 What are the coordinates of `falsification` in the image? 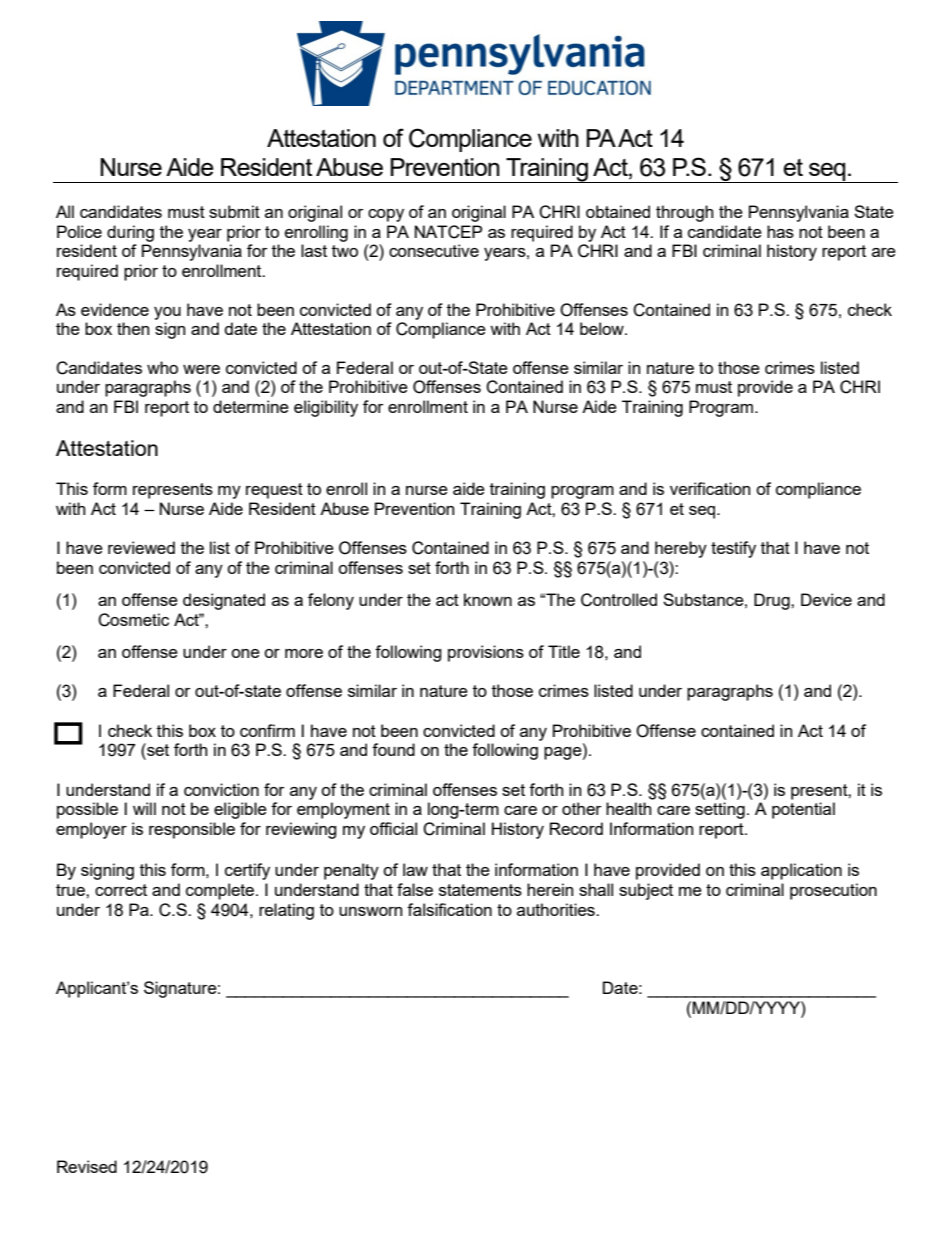 It's located at (449, 909).
